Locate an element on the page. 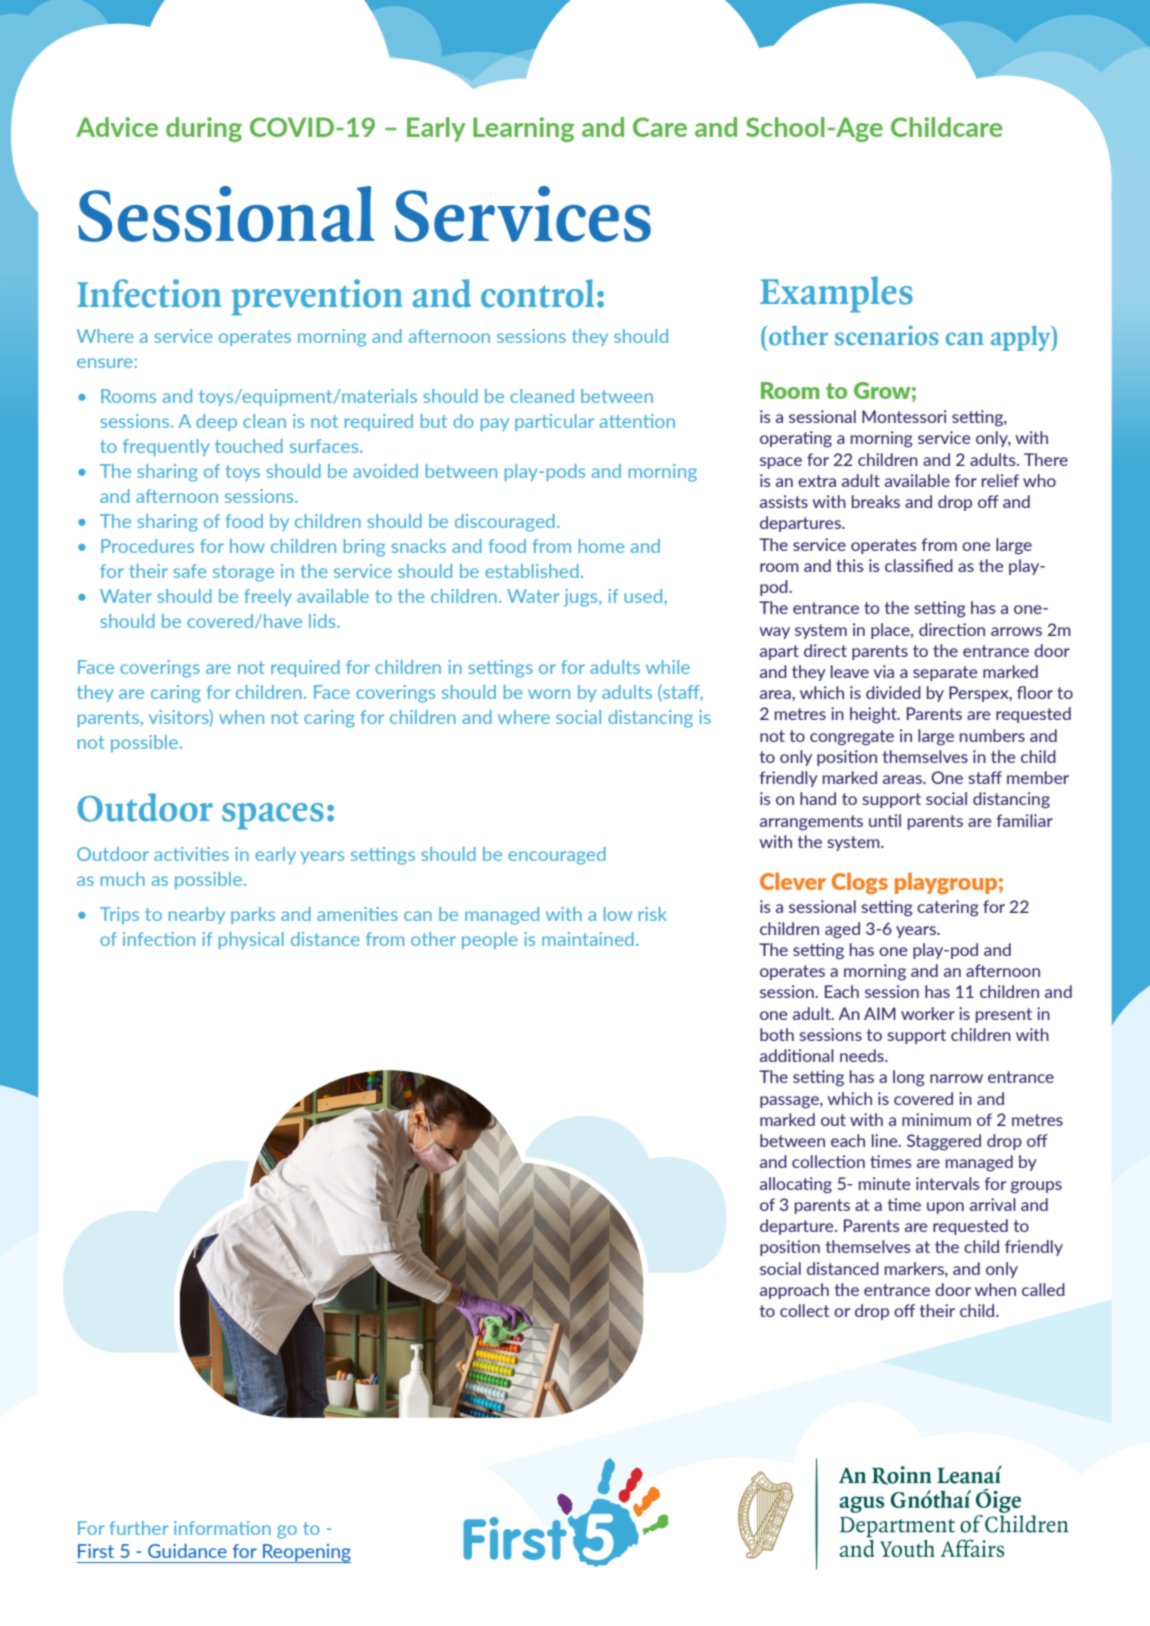  activities is located at coordinates (191, 854).
